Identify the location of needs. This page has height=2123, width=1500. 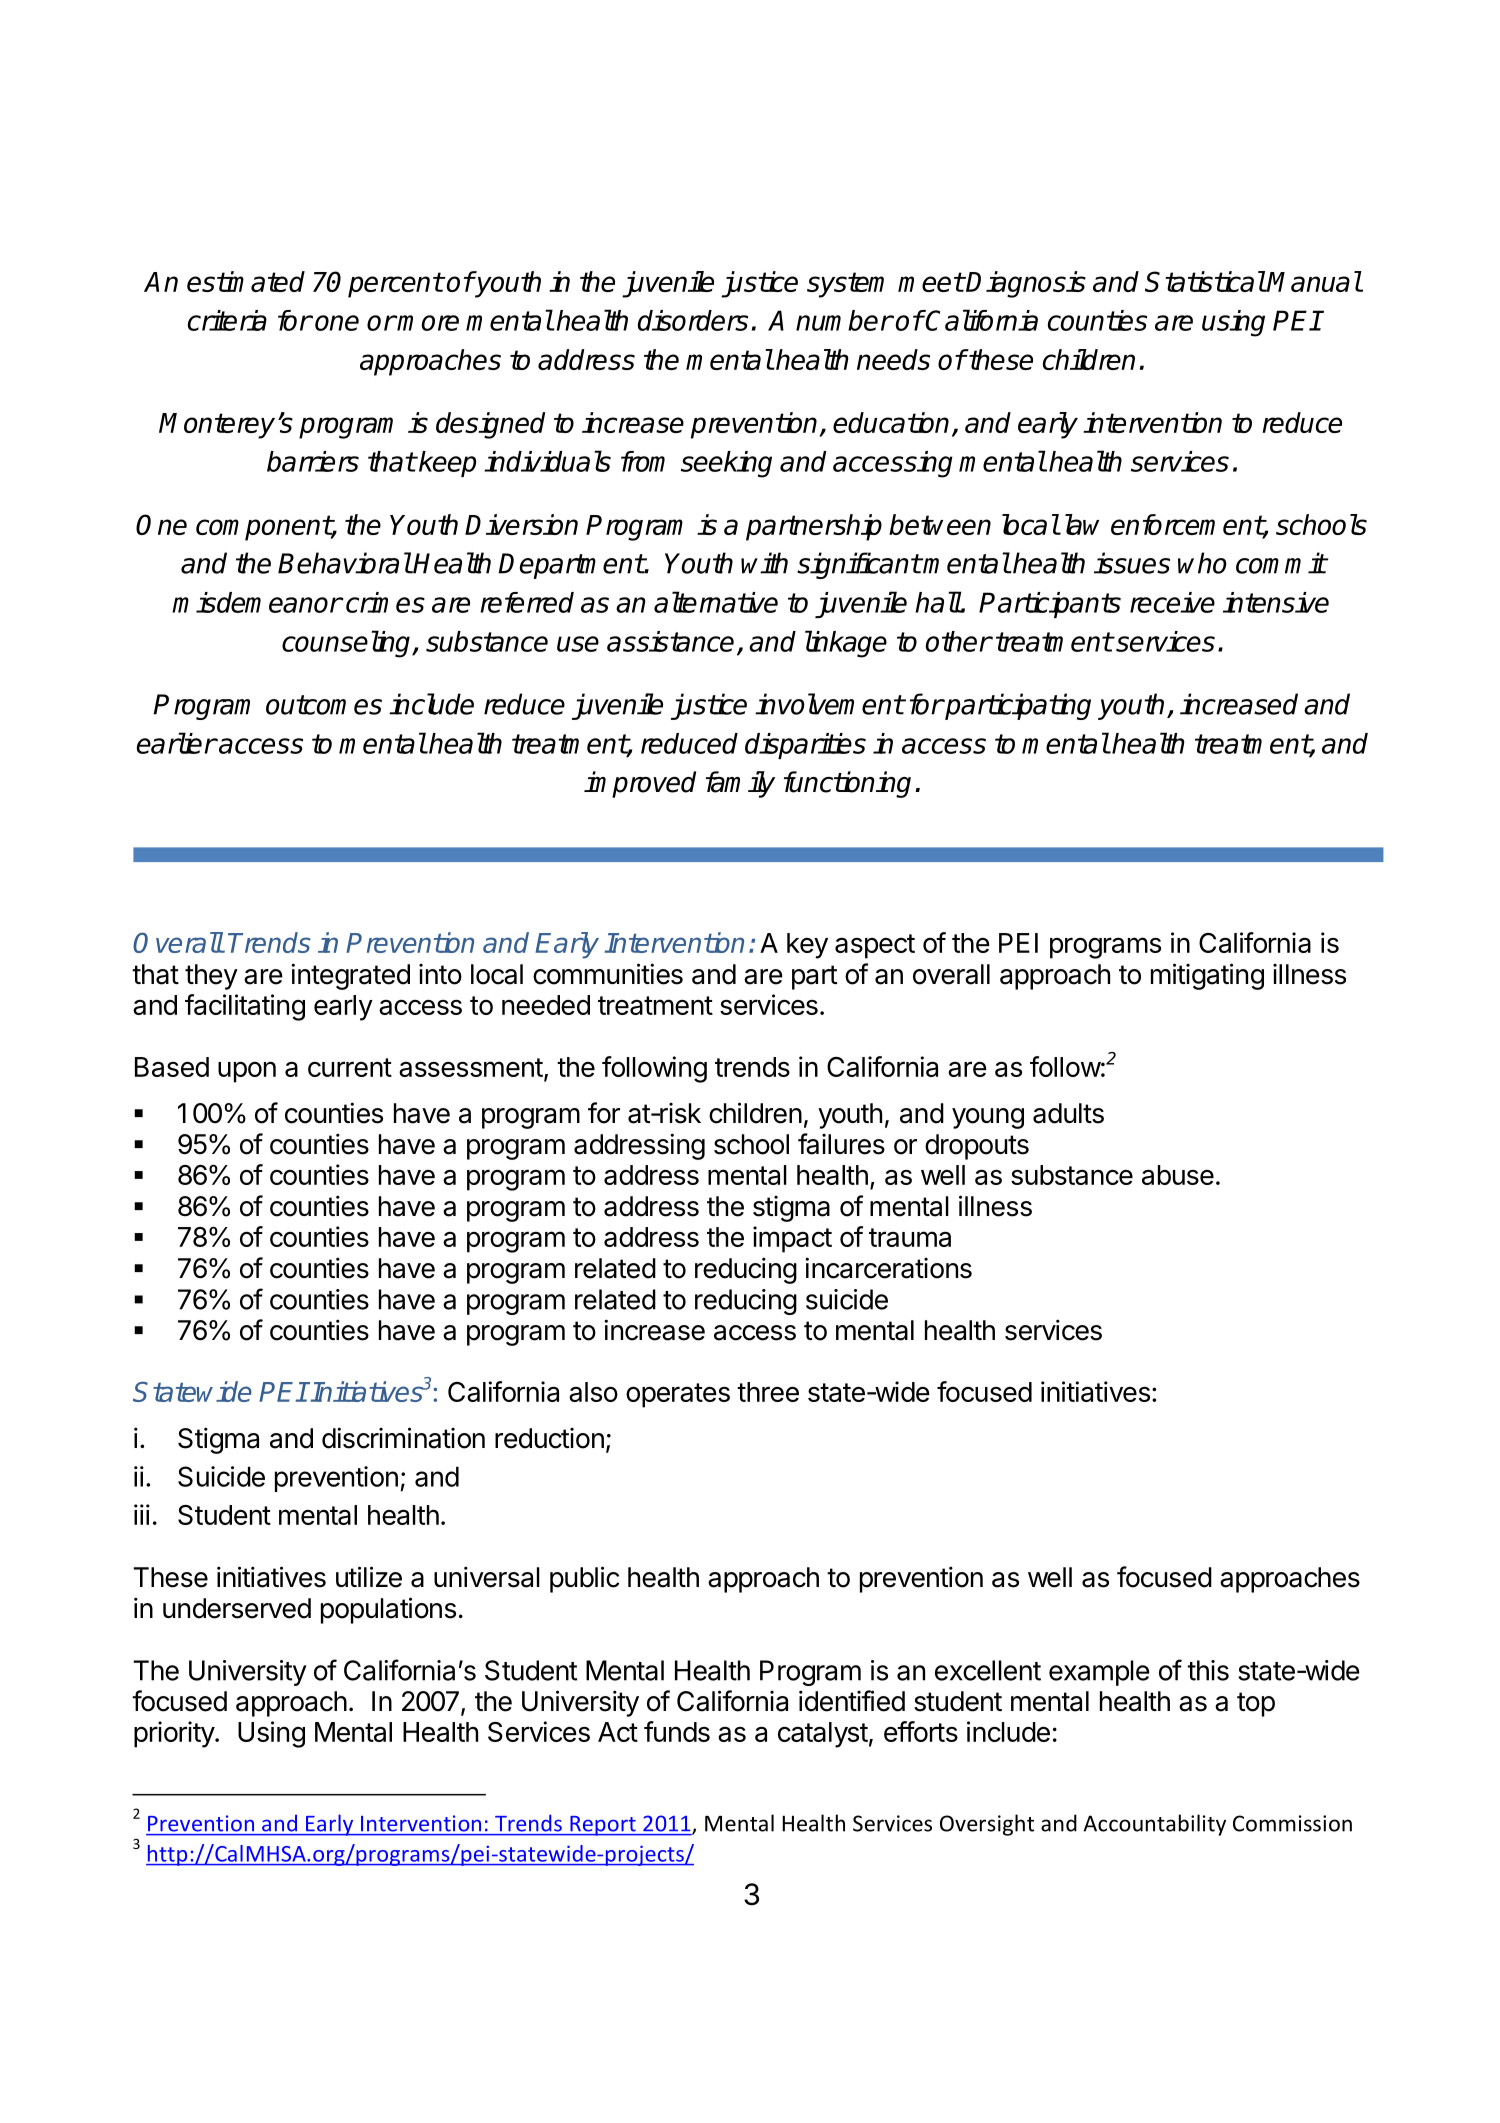
(893, 359).
